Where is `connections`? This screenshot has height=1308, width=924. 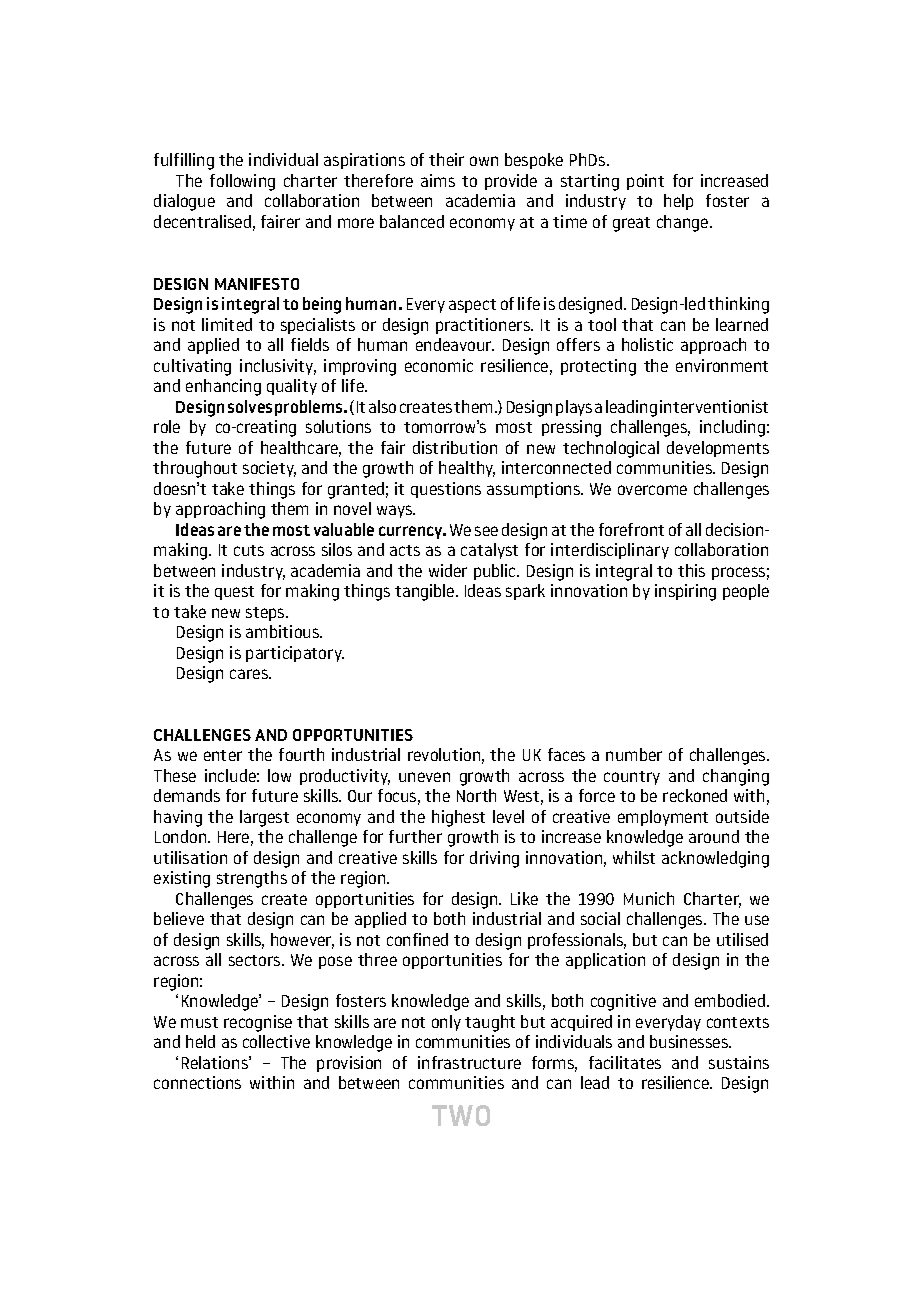 connections is located at coordinates (197, 1082).
